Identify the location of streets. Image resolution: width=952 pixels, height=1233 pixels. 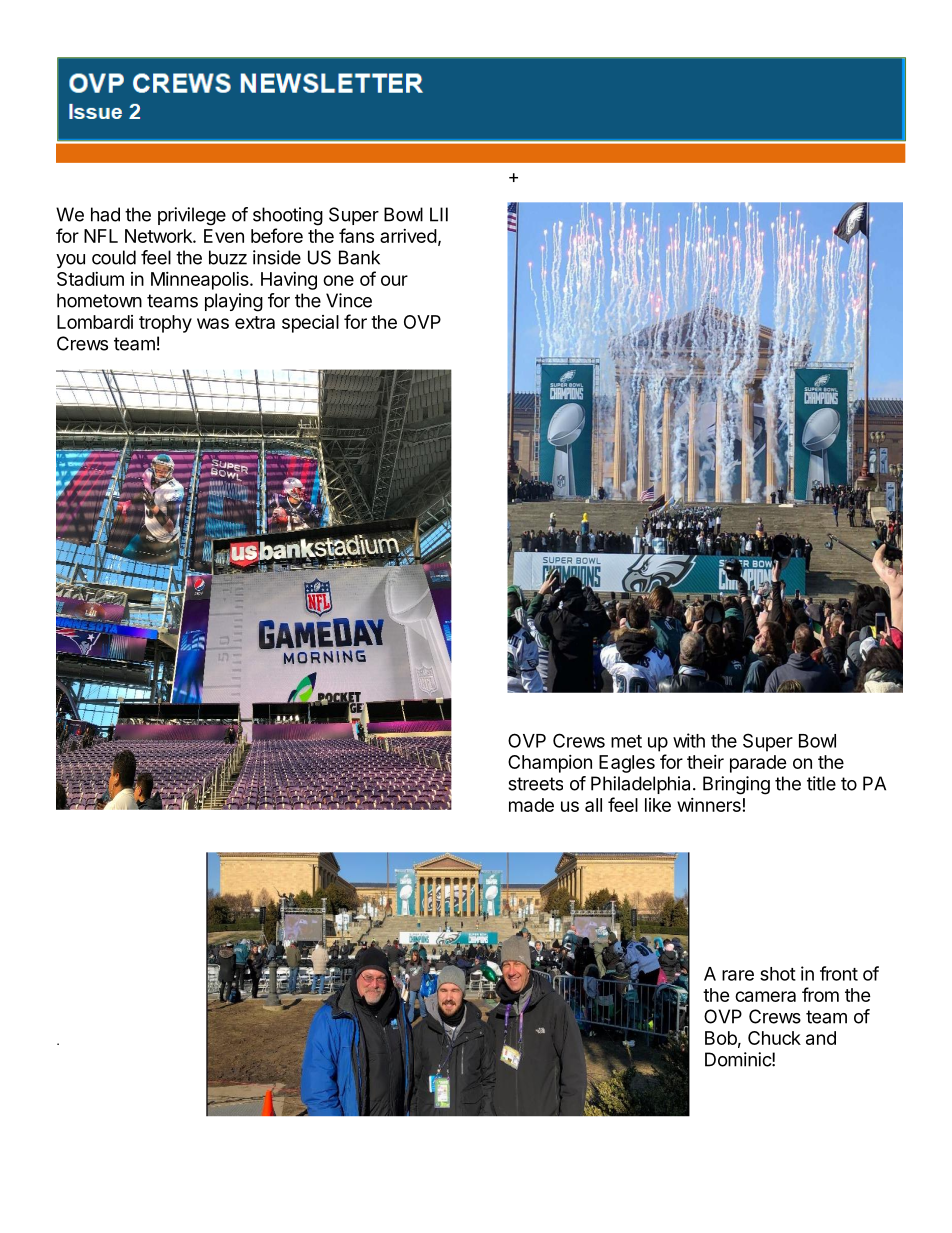
(535, 784).
